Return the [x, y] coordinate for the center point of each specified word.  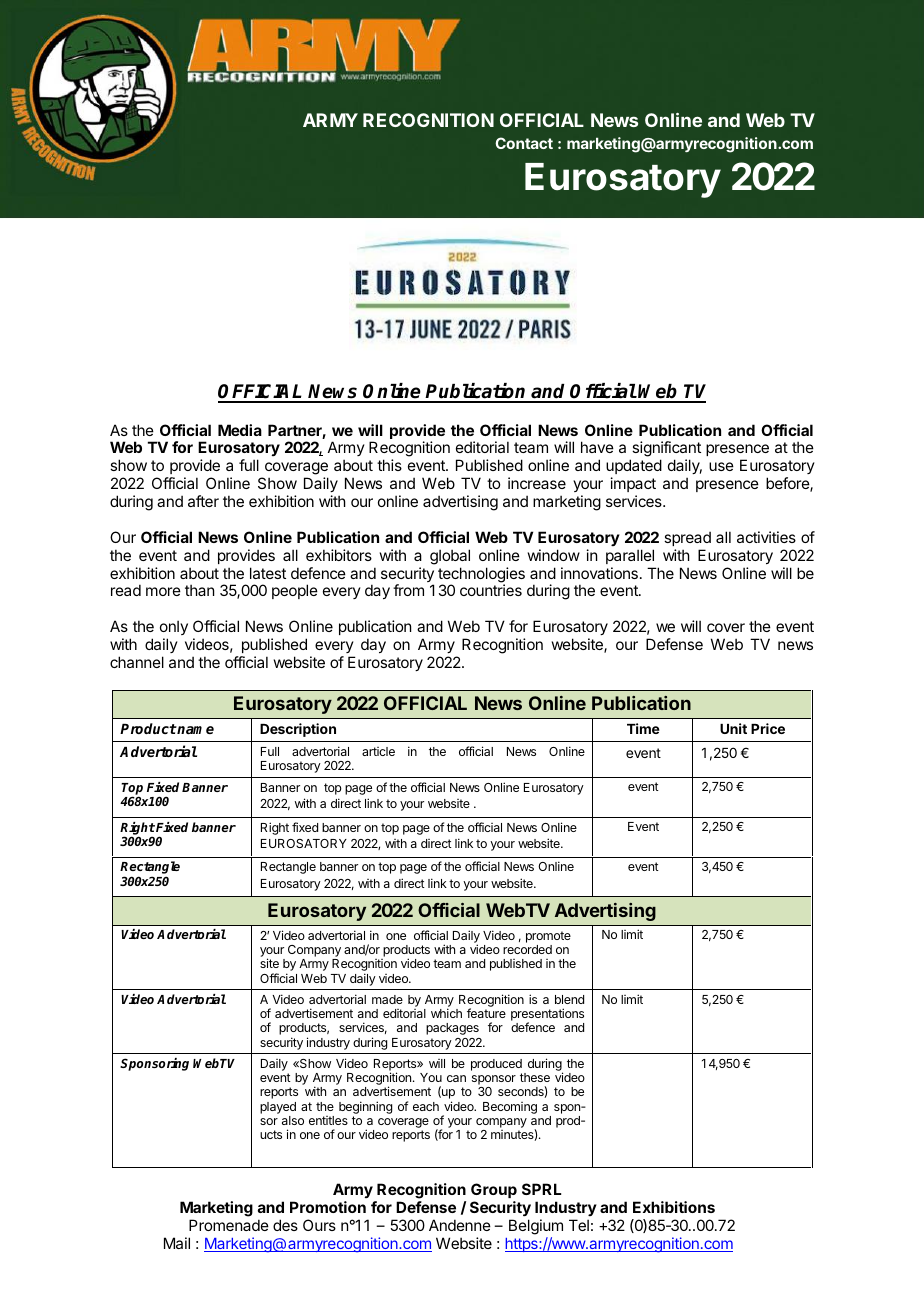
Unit [733, 728]
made [387, 999]
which [446, 1013]
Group [494, 1190]
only [174, 629]
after [203, 501]
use [721, 466]
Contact [524, 143]
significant [665, 450]
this [389, 465]
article [378, 751]
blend [569, 999]
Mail [177, 1243]
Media [240, 430]
